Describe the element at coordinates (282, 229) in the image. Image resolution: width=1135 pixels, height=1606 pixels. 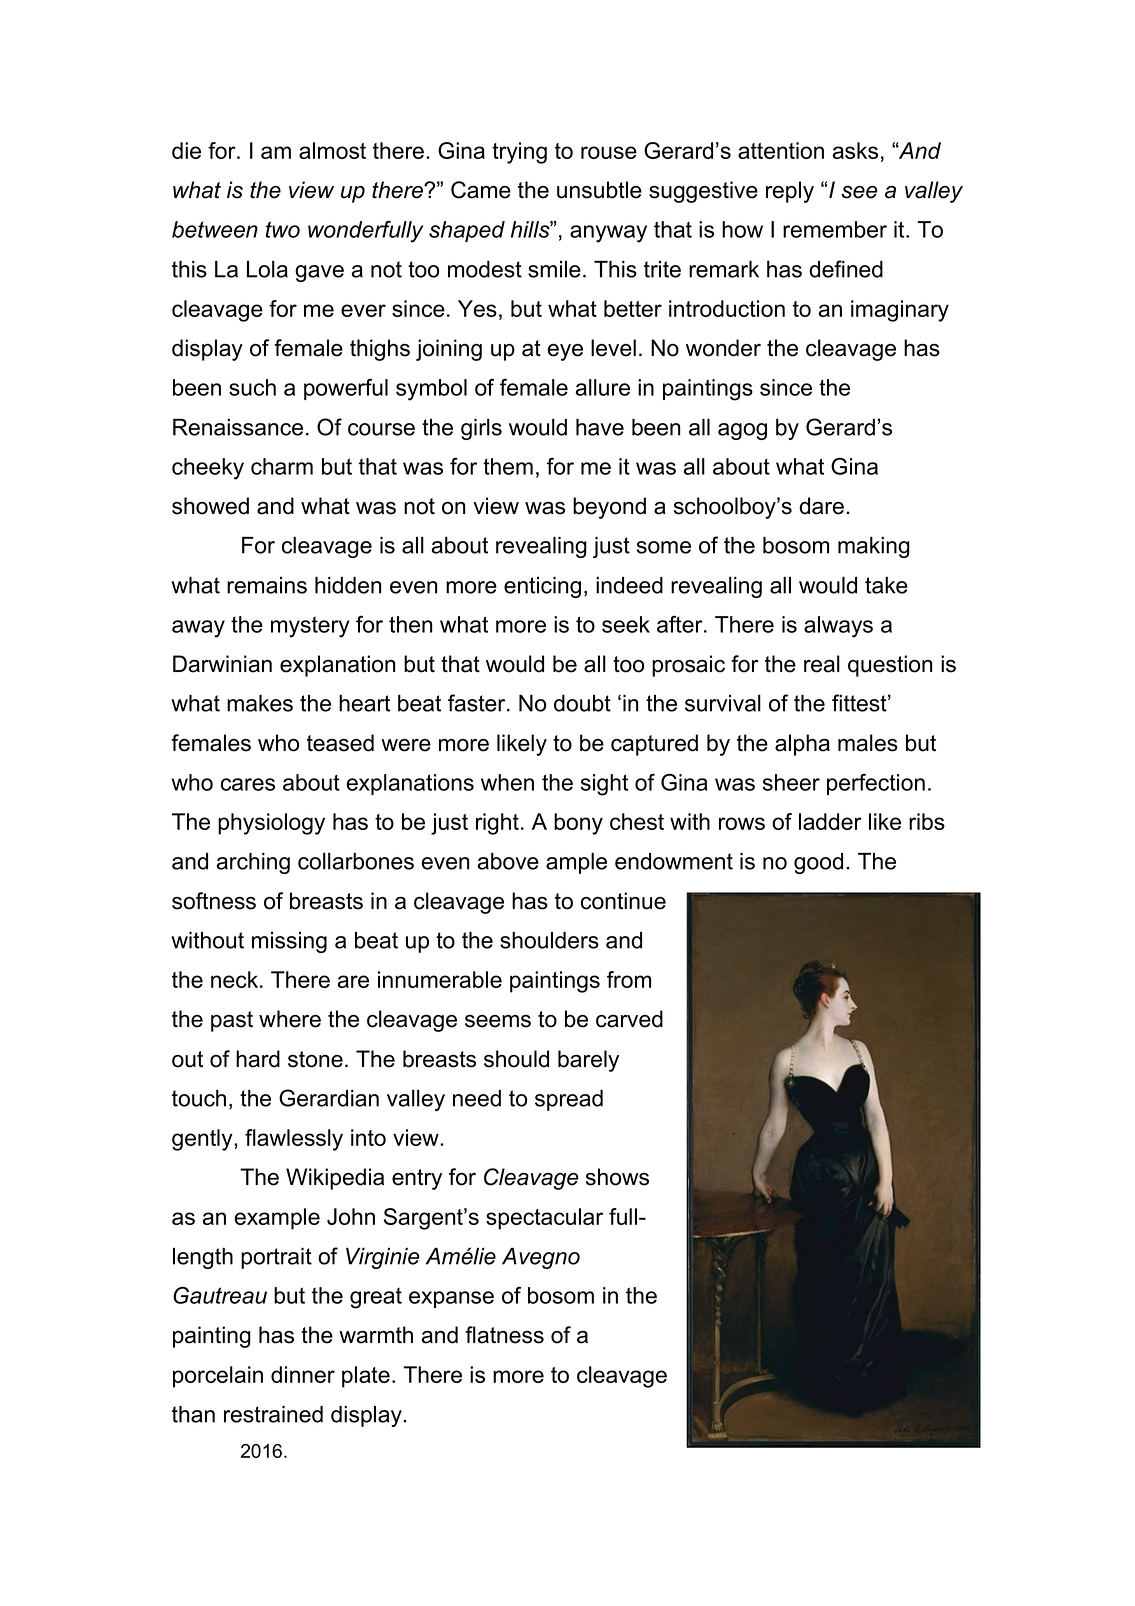
I see `two` at that location.
